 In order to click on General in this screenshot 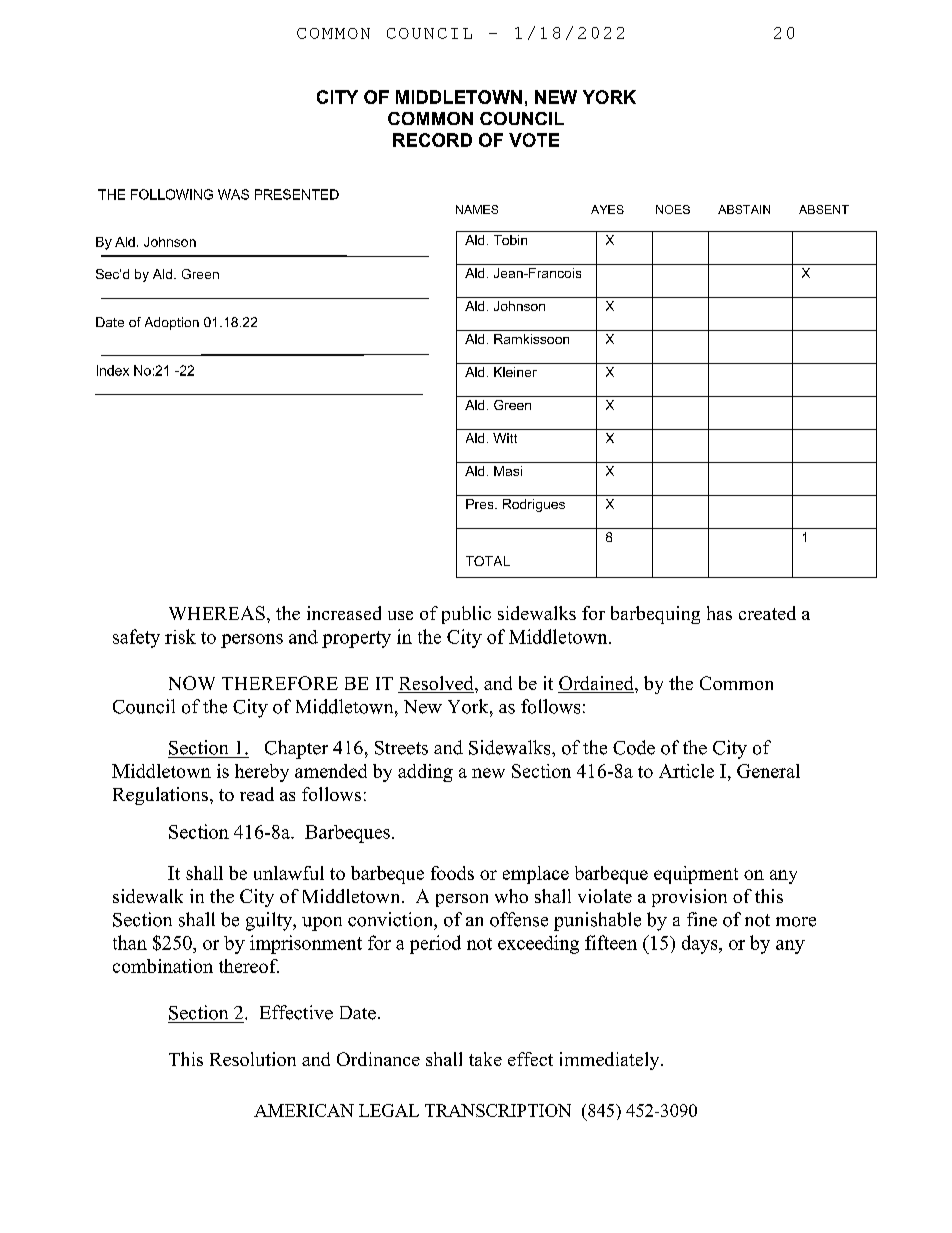, I will do `click(768, 771)`.
